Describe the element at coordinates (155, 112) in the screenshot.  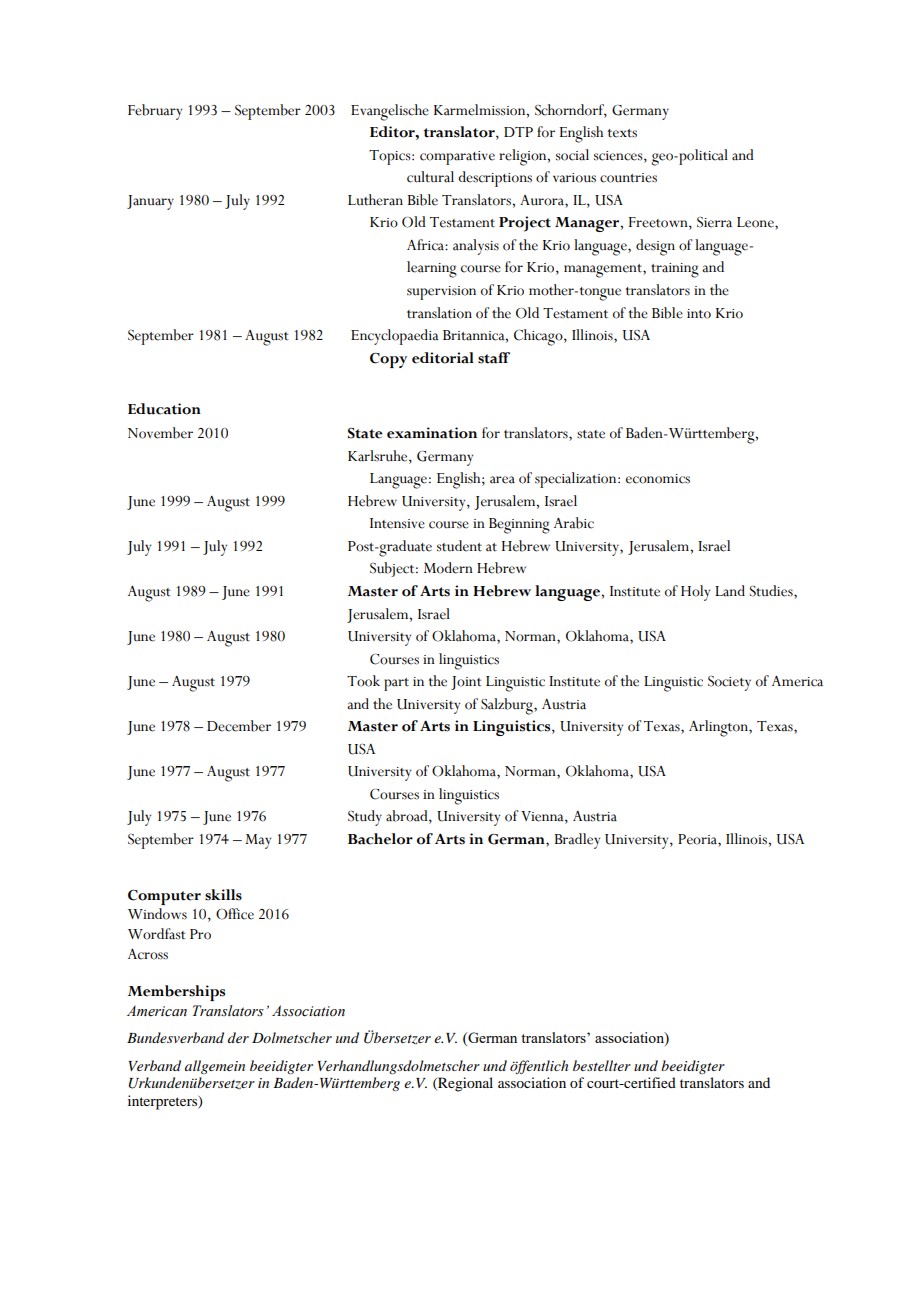
I see `February` at that location.
